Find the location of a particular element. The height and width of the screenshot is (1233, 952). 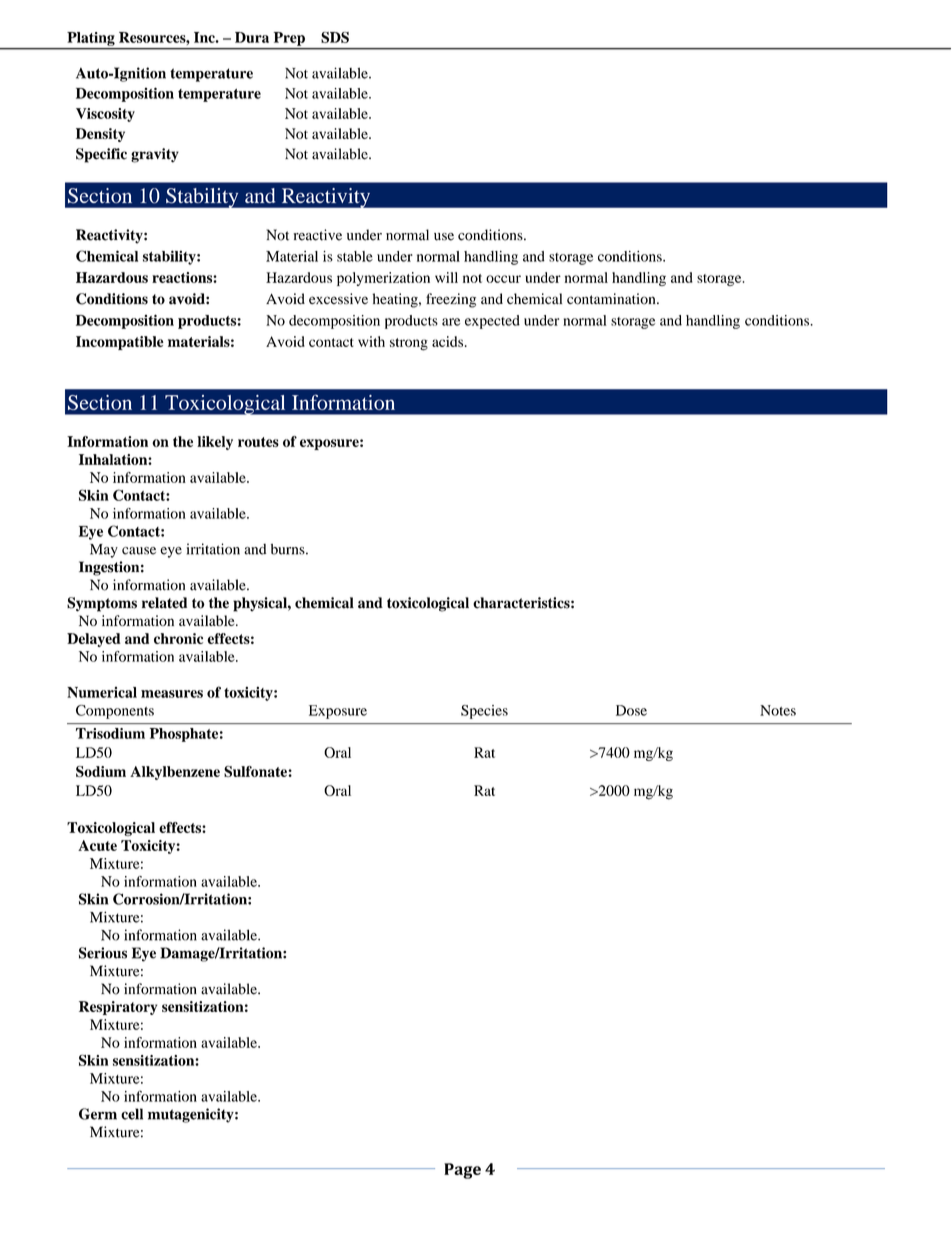

Species is located at coordinates (484, 712).
